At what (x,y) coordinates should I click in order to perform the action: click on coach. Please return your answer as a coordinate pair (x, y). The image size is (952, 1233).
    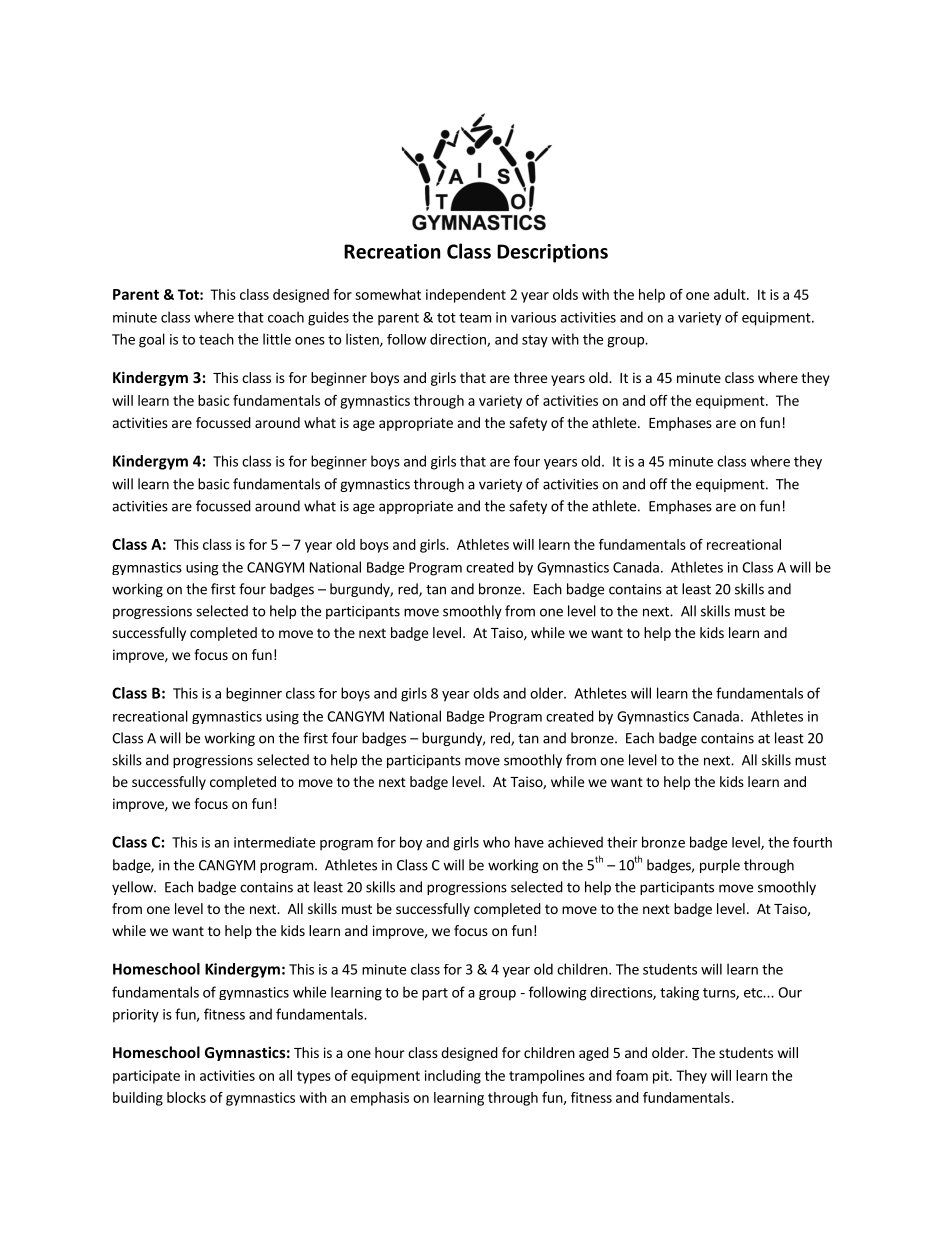
    Looking at the image, I should click on (286, 317).
